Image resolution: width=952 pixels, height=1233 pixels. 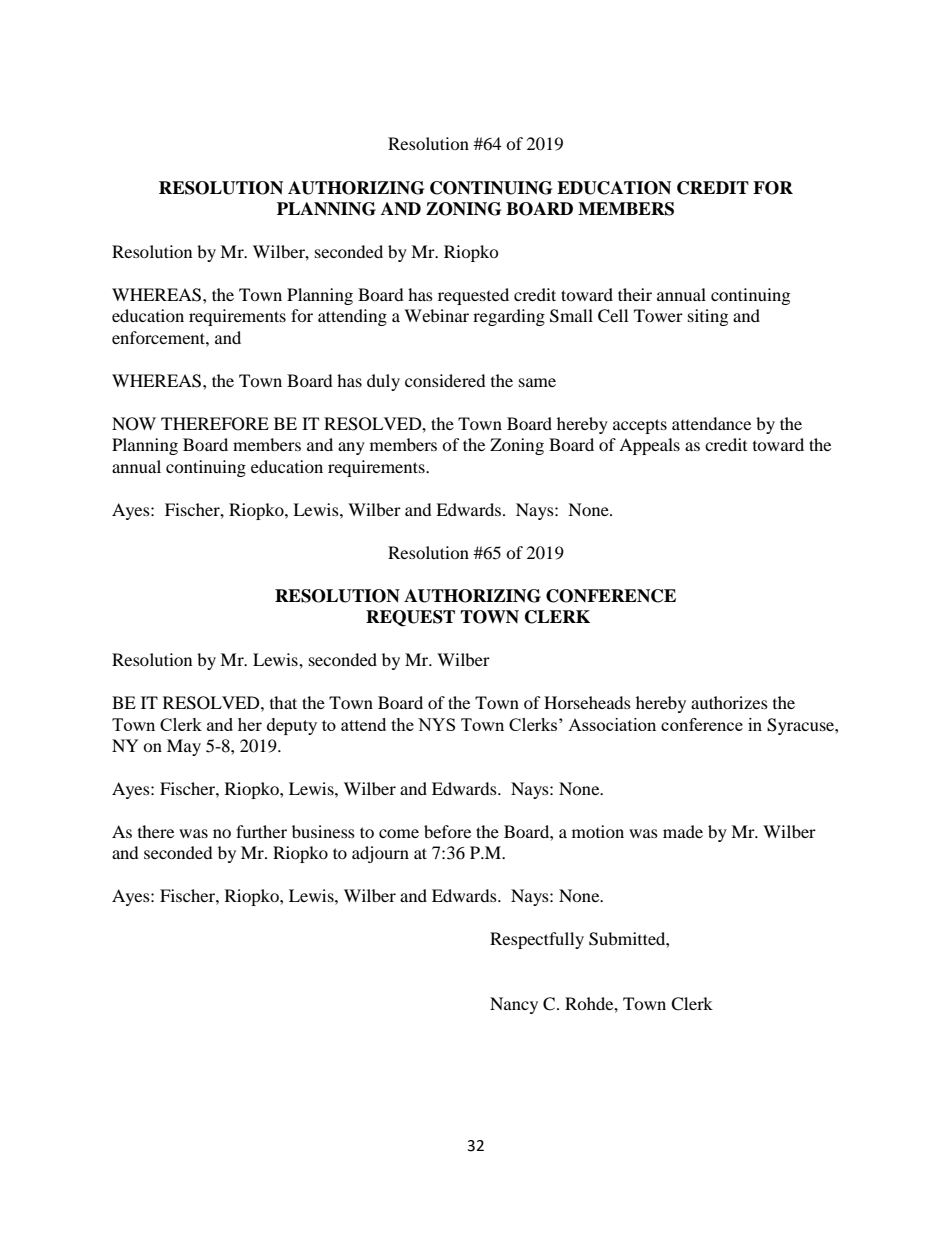 What do you see at coordinates (658, 315) in the image?
I see `Tower` at bounding box center [658, 315].
